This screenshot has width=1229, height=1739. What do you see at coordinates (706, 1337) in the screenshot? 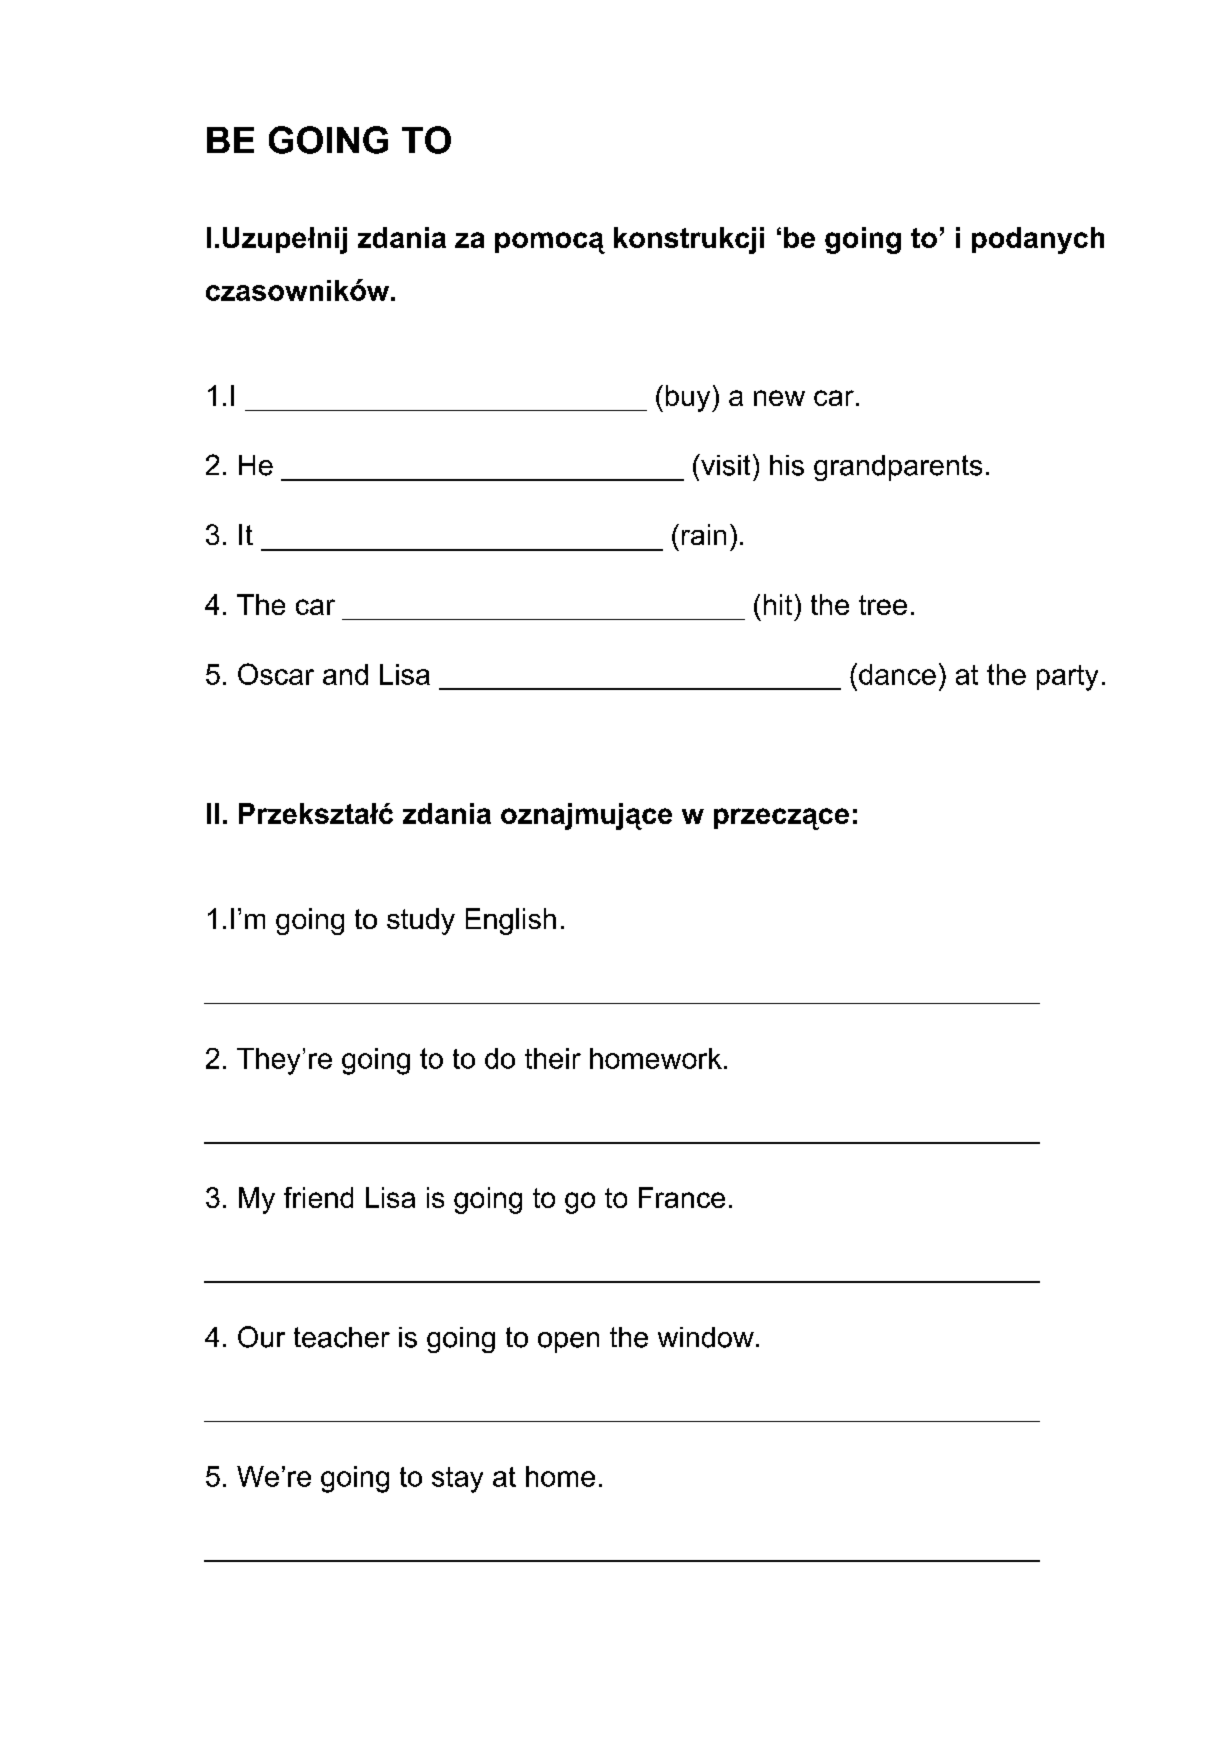
I see `window` at bounding box center [706, 1337].
